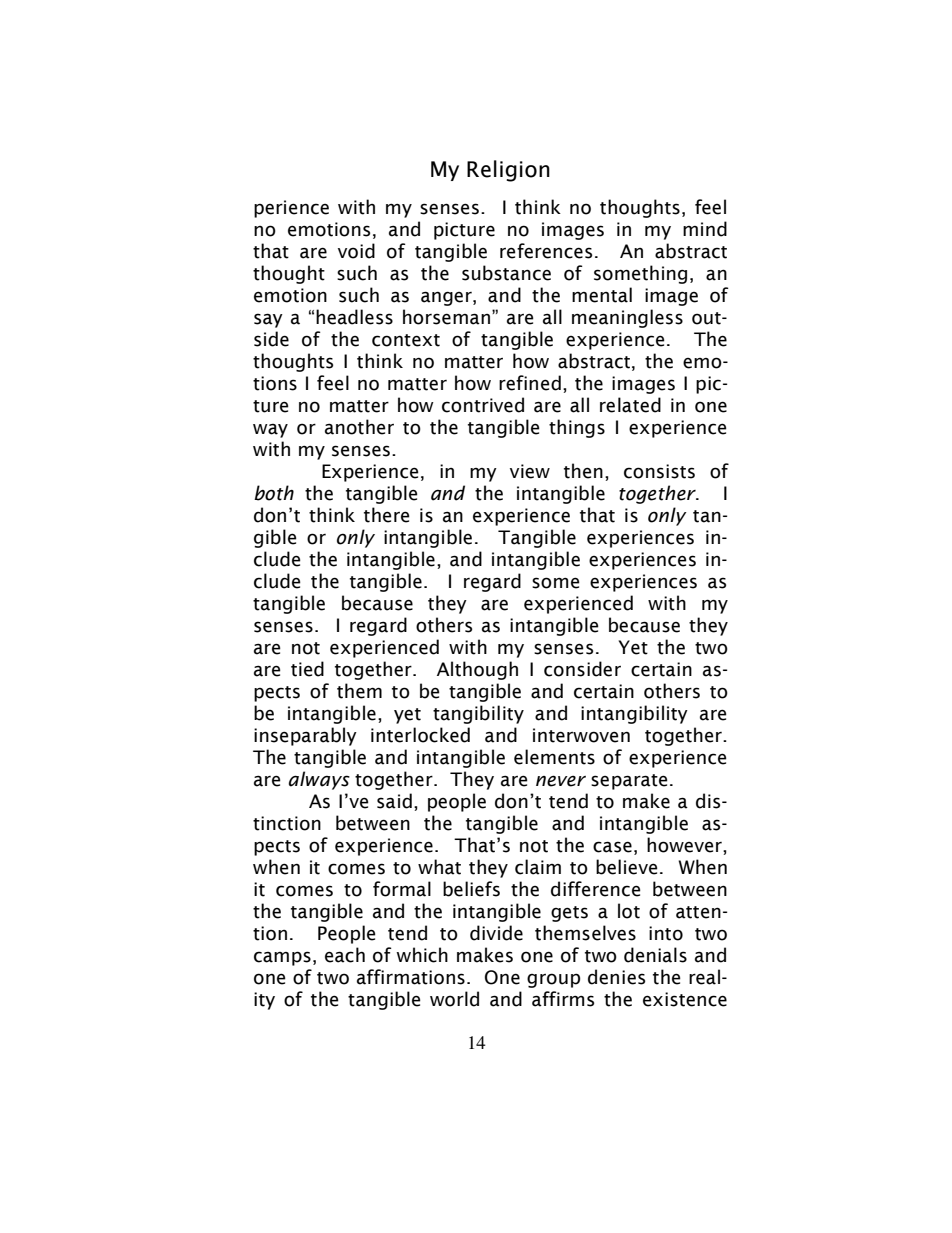 Image resolution: width=952 pixels, height=1233 pixels. What do you see at coordinates (307, 669) in the screenshot?
I see `tied` at bounding box center [307, 669].
